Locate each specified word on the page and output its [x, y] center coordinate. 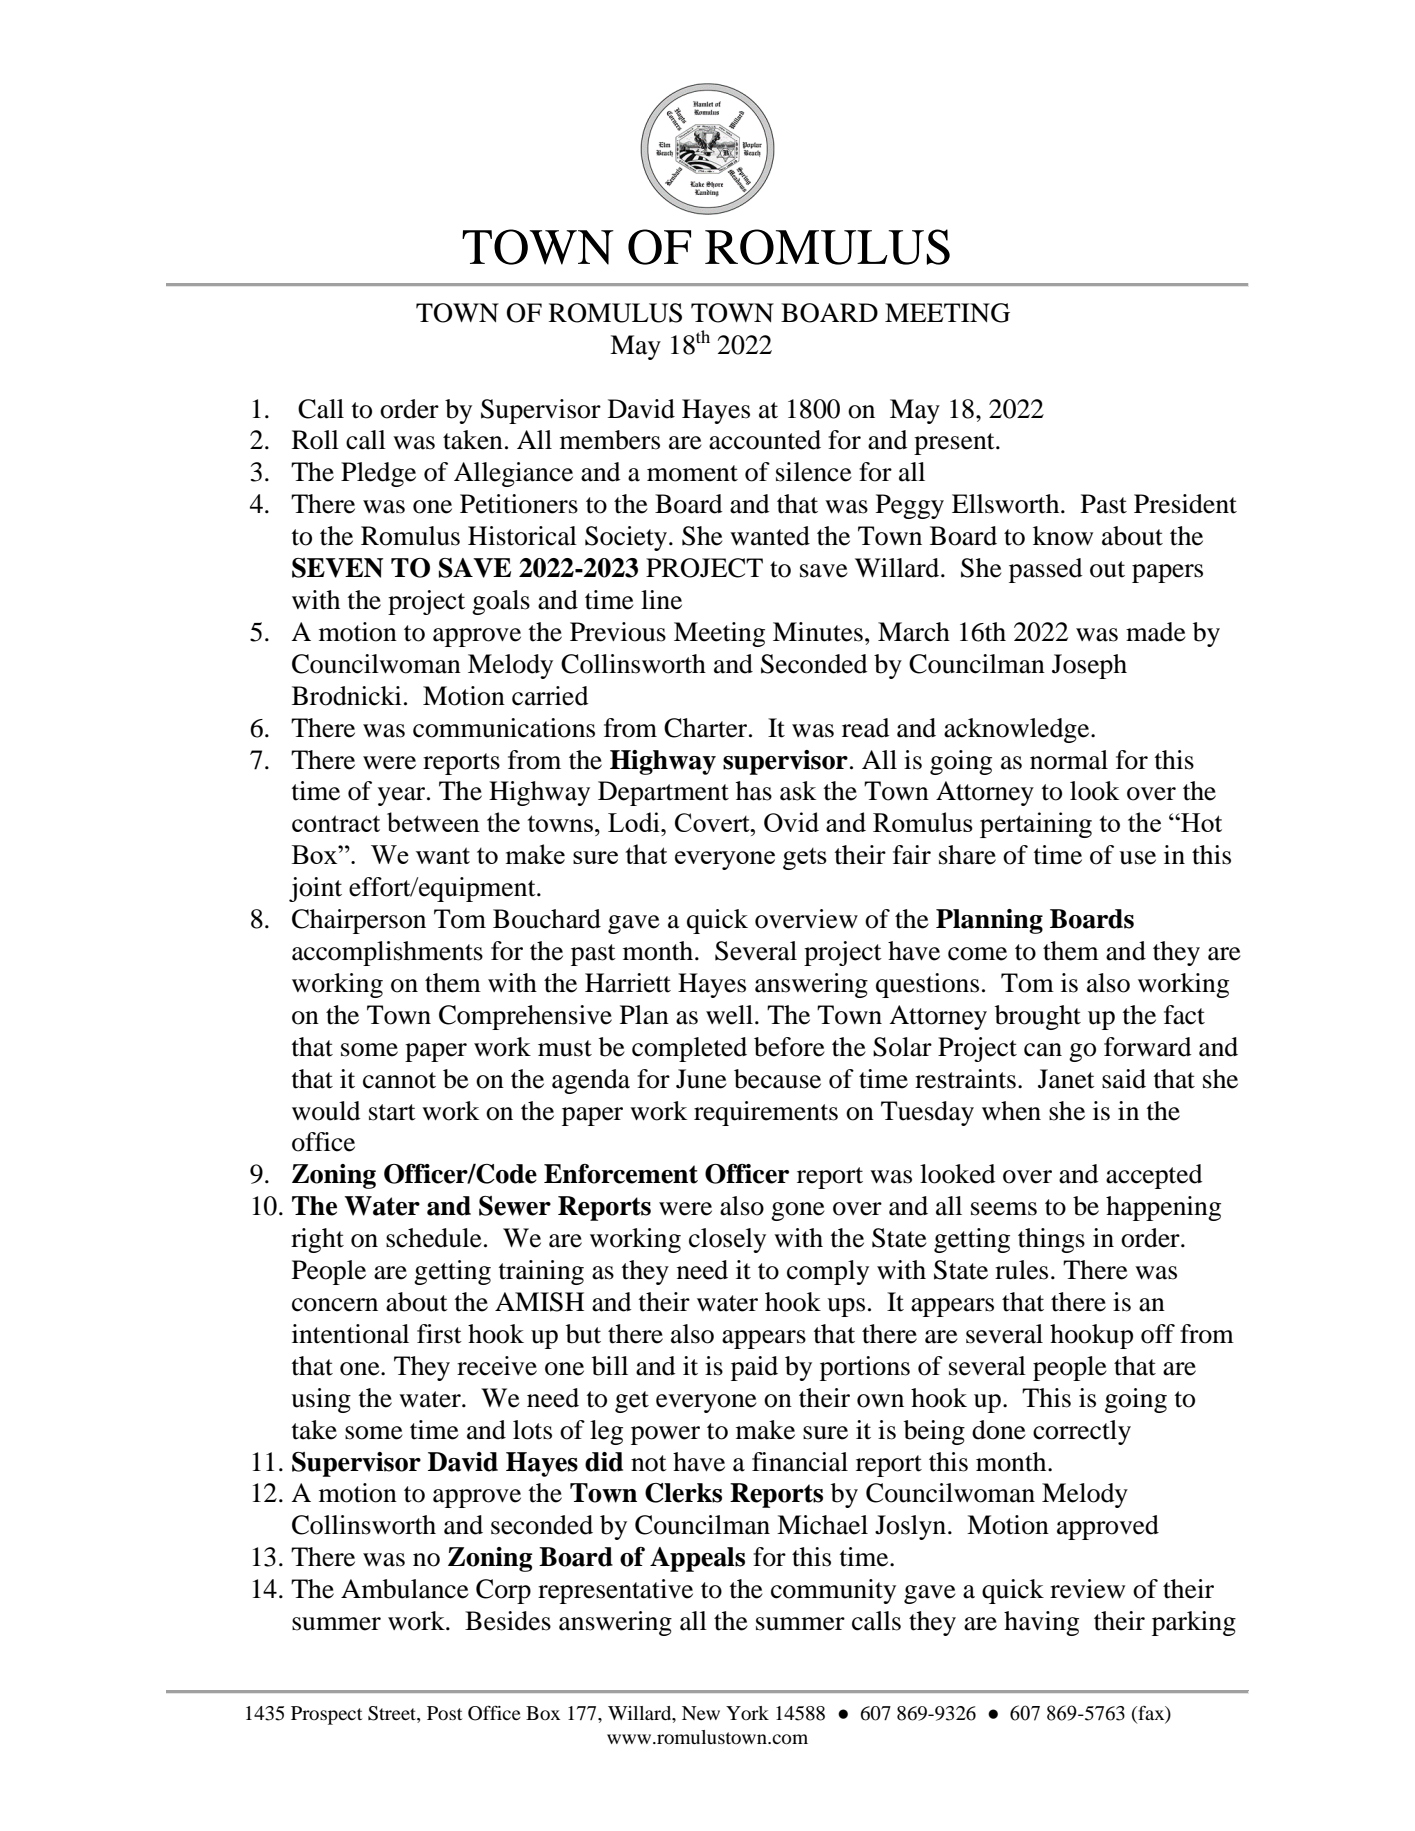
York [747, 1713]
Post [444, 1713]
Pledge [378, 474]
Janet [1066, 1079]
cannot [399, 1080]
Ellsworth [1007, 504]
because [777, 1079]
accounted [765, 440]
